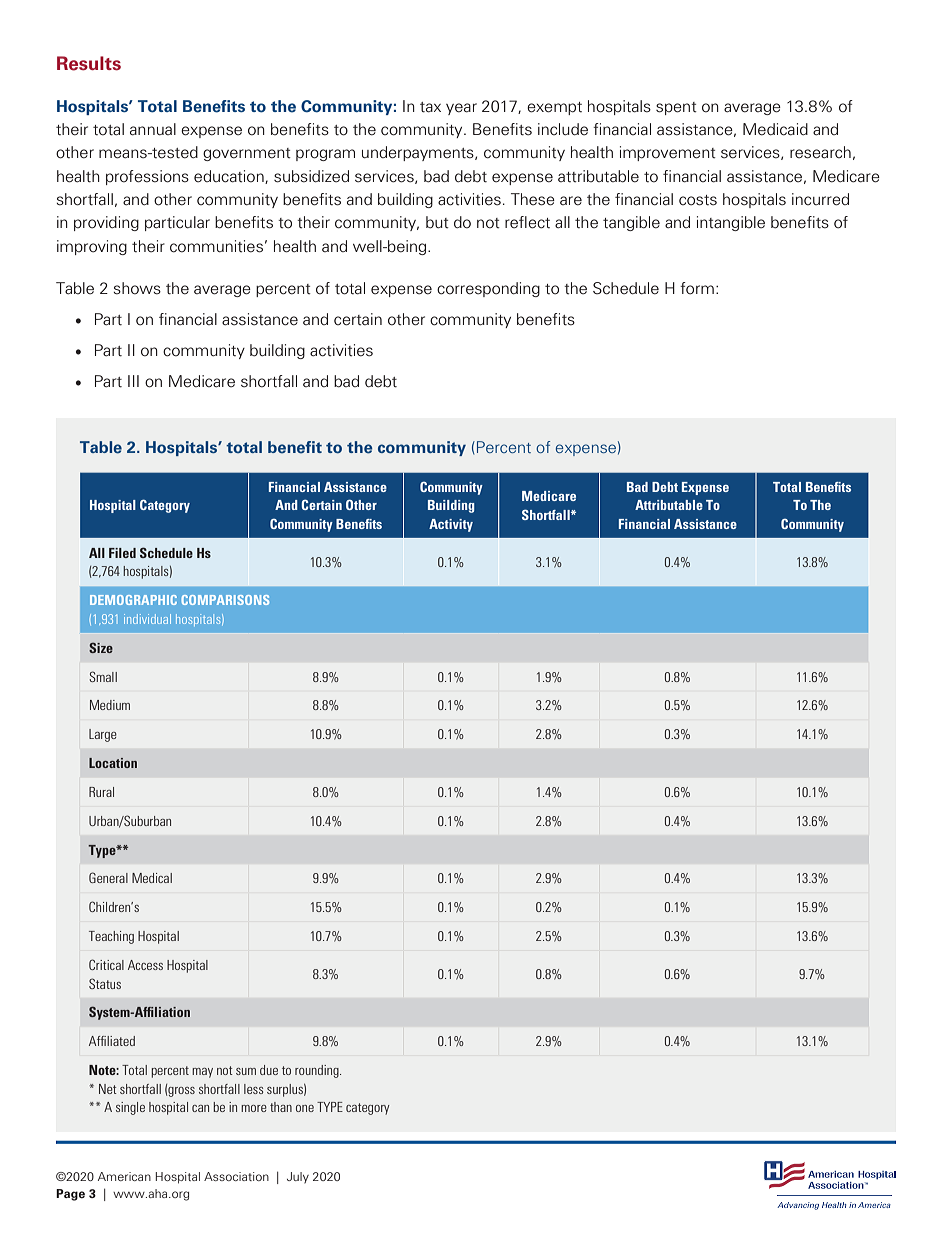  Describe the element at coordinates (676, 108) in the document. I see `spent` at that location.
